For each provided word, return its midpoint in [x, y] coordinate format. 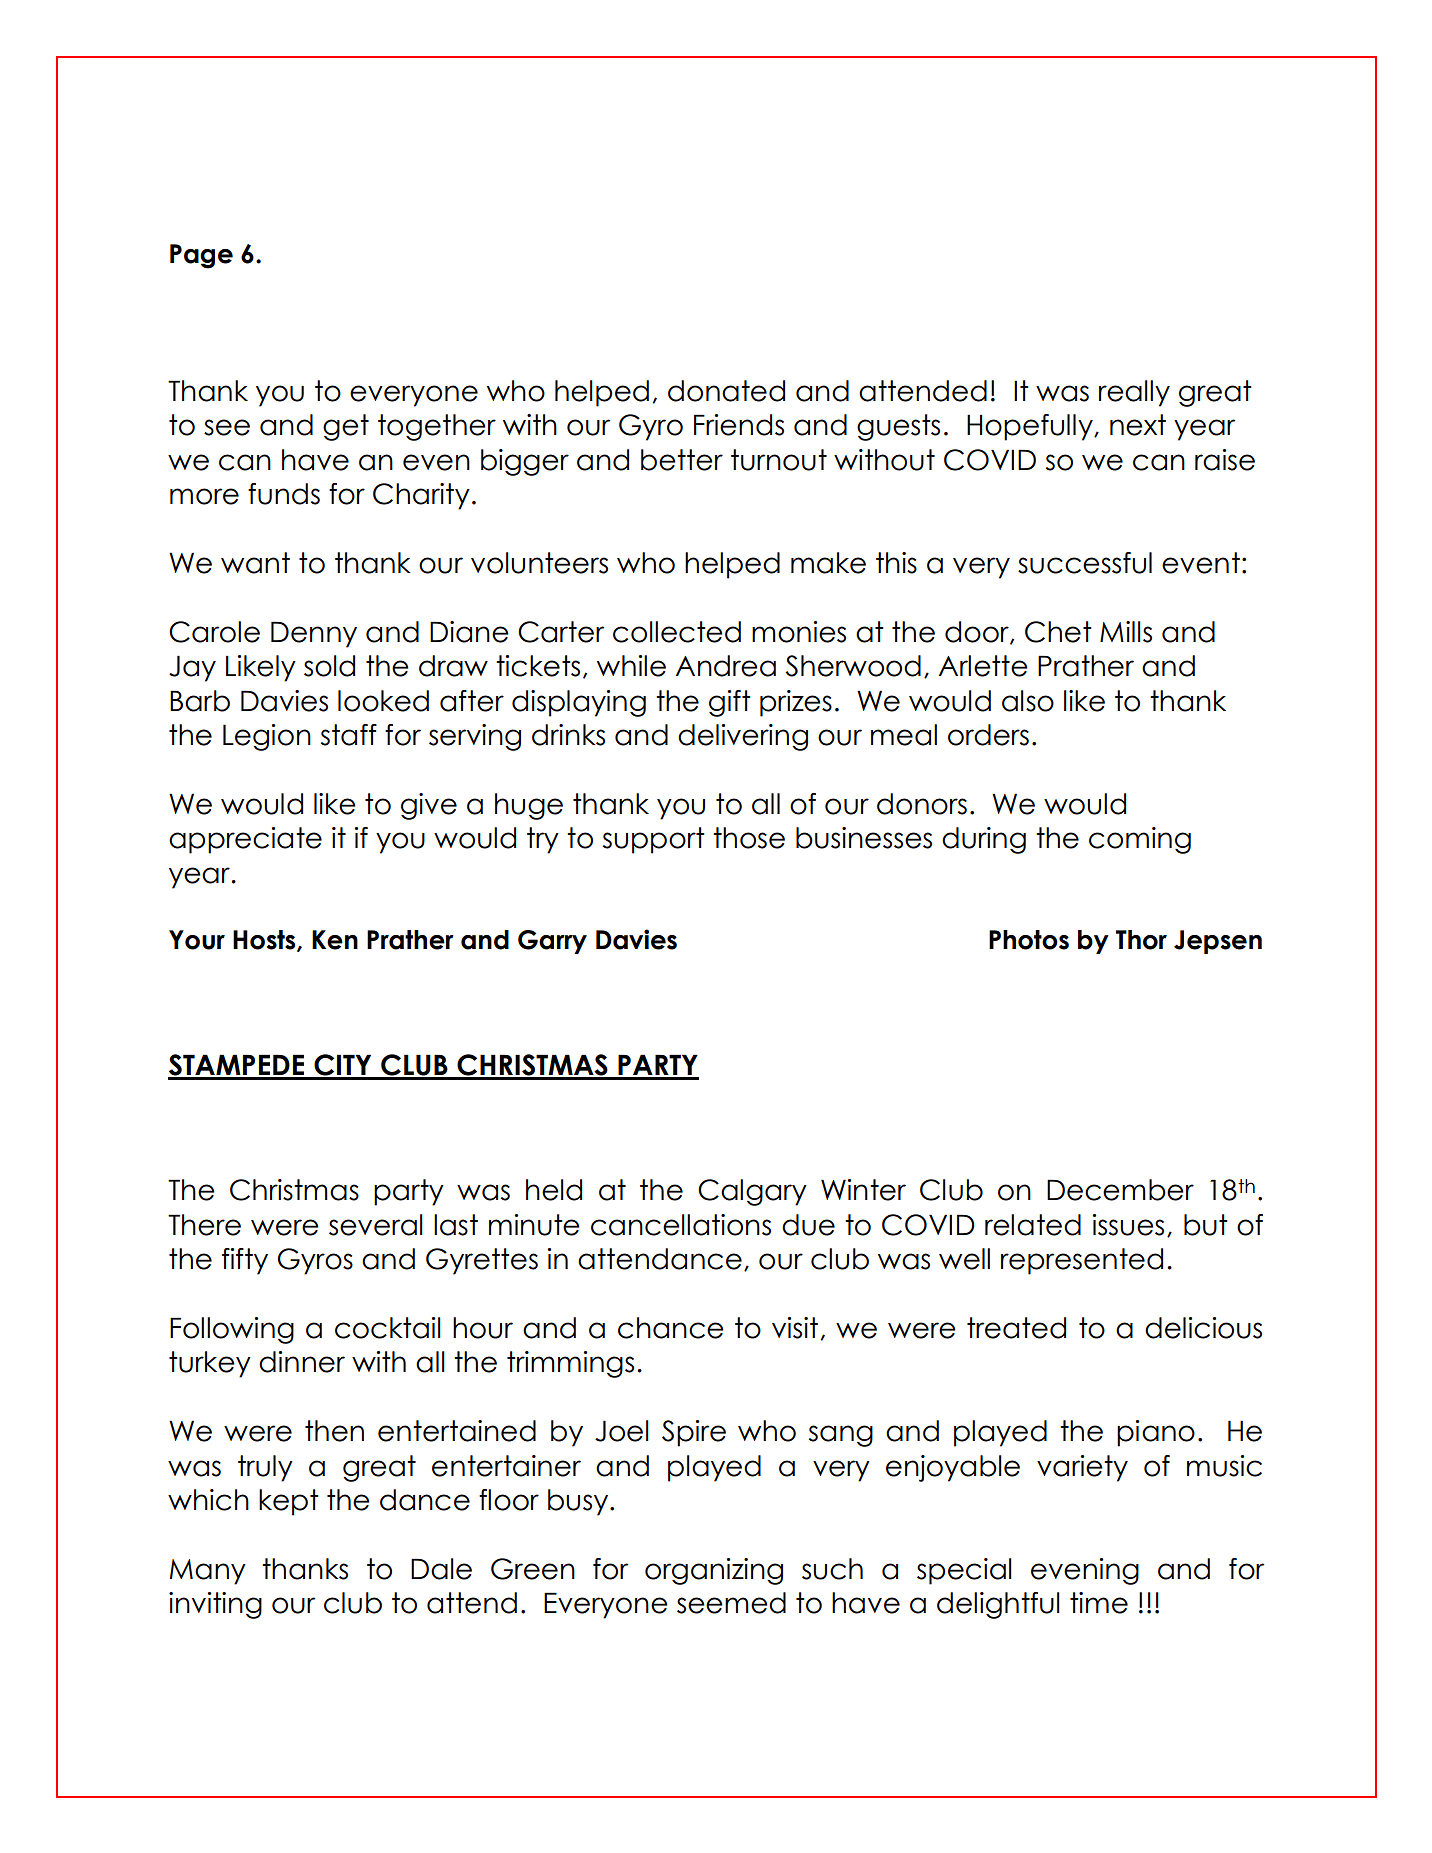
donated [726, 391]
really [1134, 393]
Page [201, 256]
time [1099, 1603]
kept [289, 1502]
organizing [714, 1571]
